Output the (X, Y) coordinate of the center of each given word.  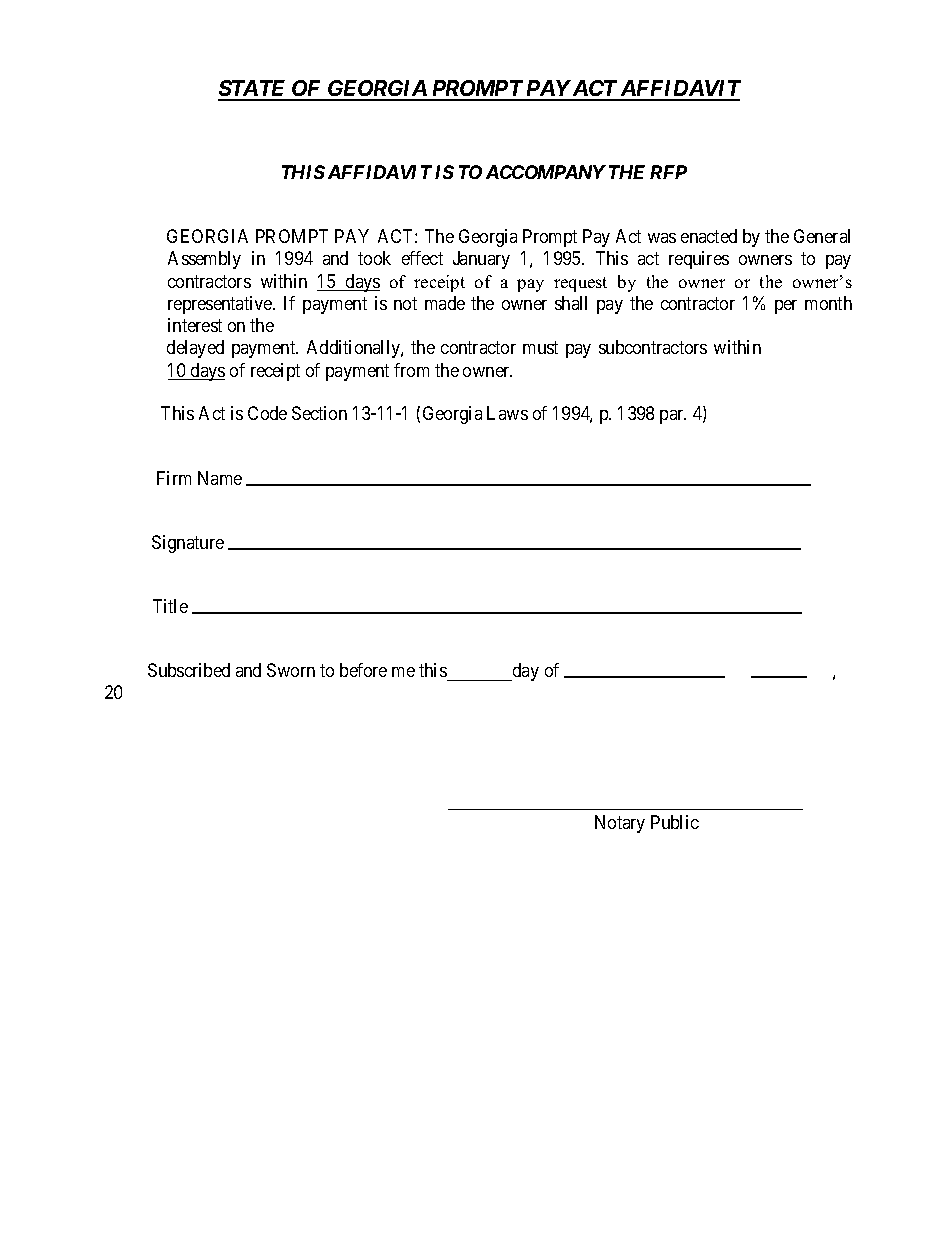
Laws (507, 413)
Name (220, 478)
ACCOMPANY (546, 172)
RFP (668, 172)
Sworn (291, 670)
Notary (620, 824)
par (673, 417)
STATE (253, 90)
